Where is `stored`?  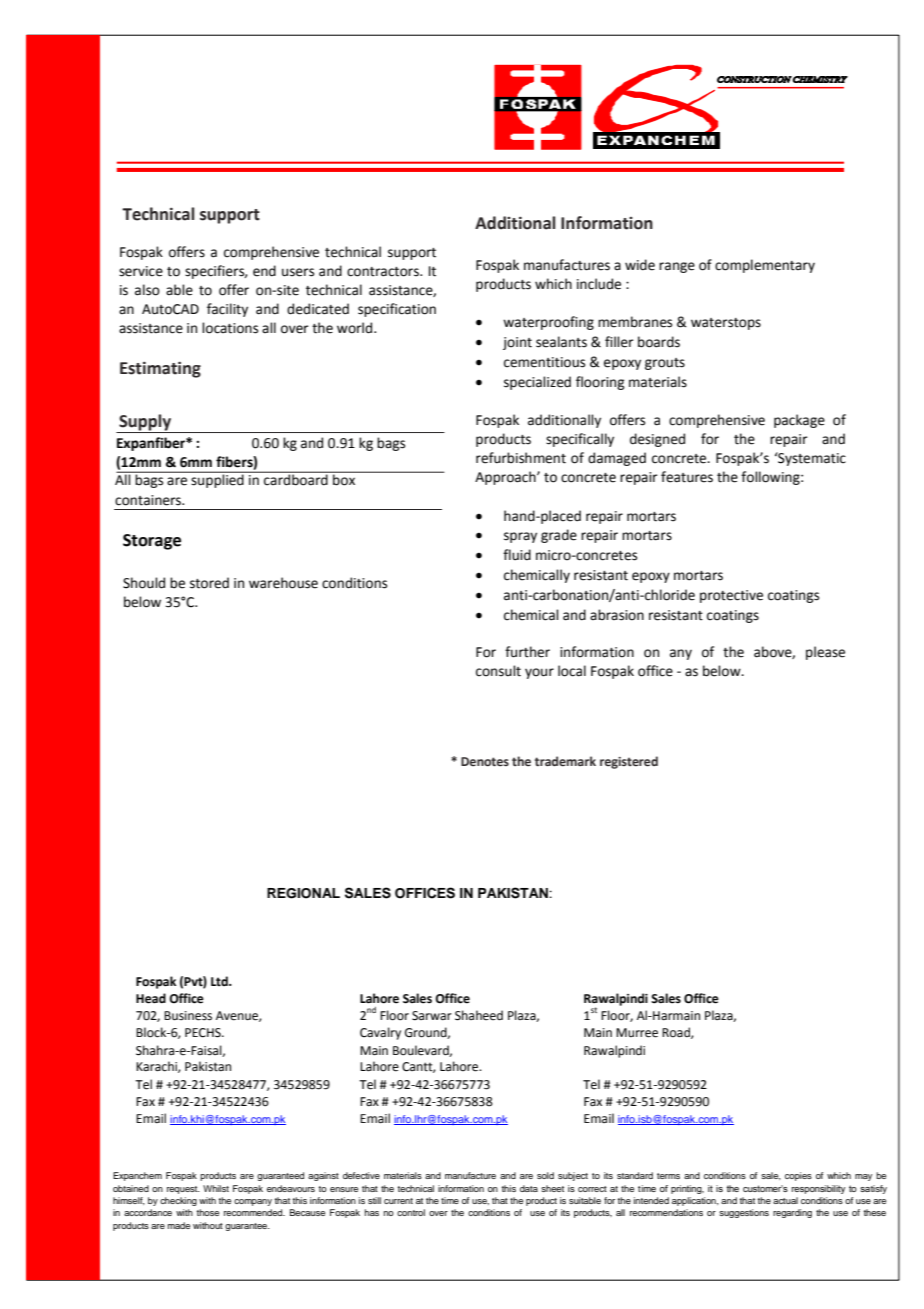 stored is located at coordinates (209, 583).
